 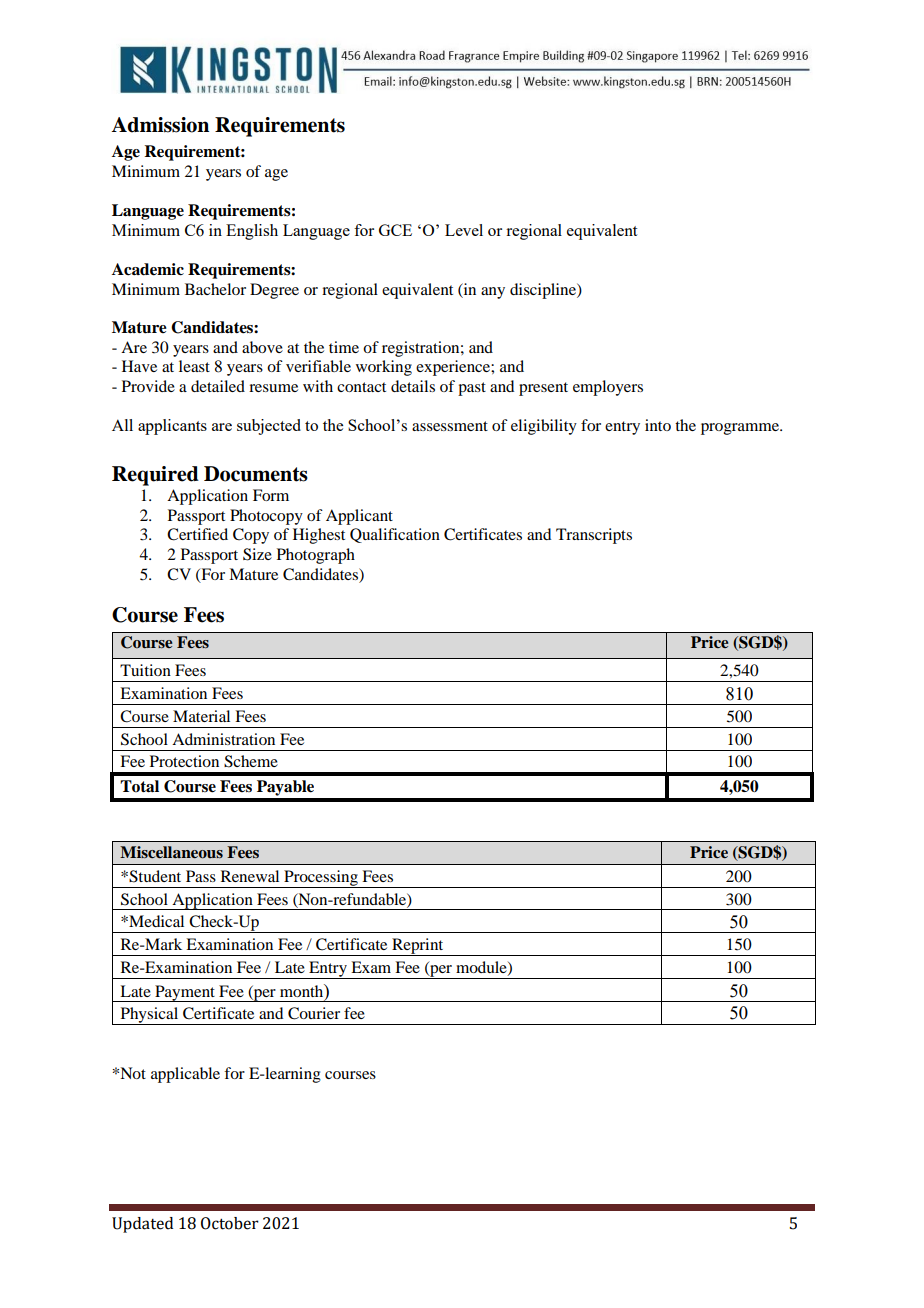 I want to click on Material, so click(x=201, y=716).
